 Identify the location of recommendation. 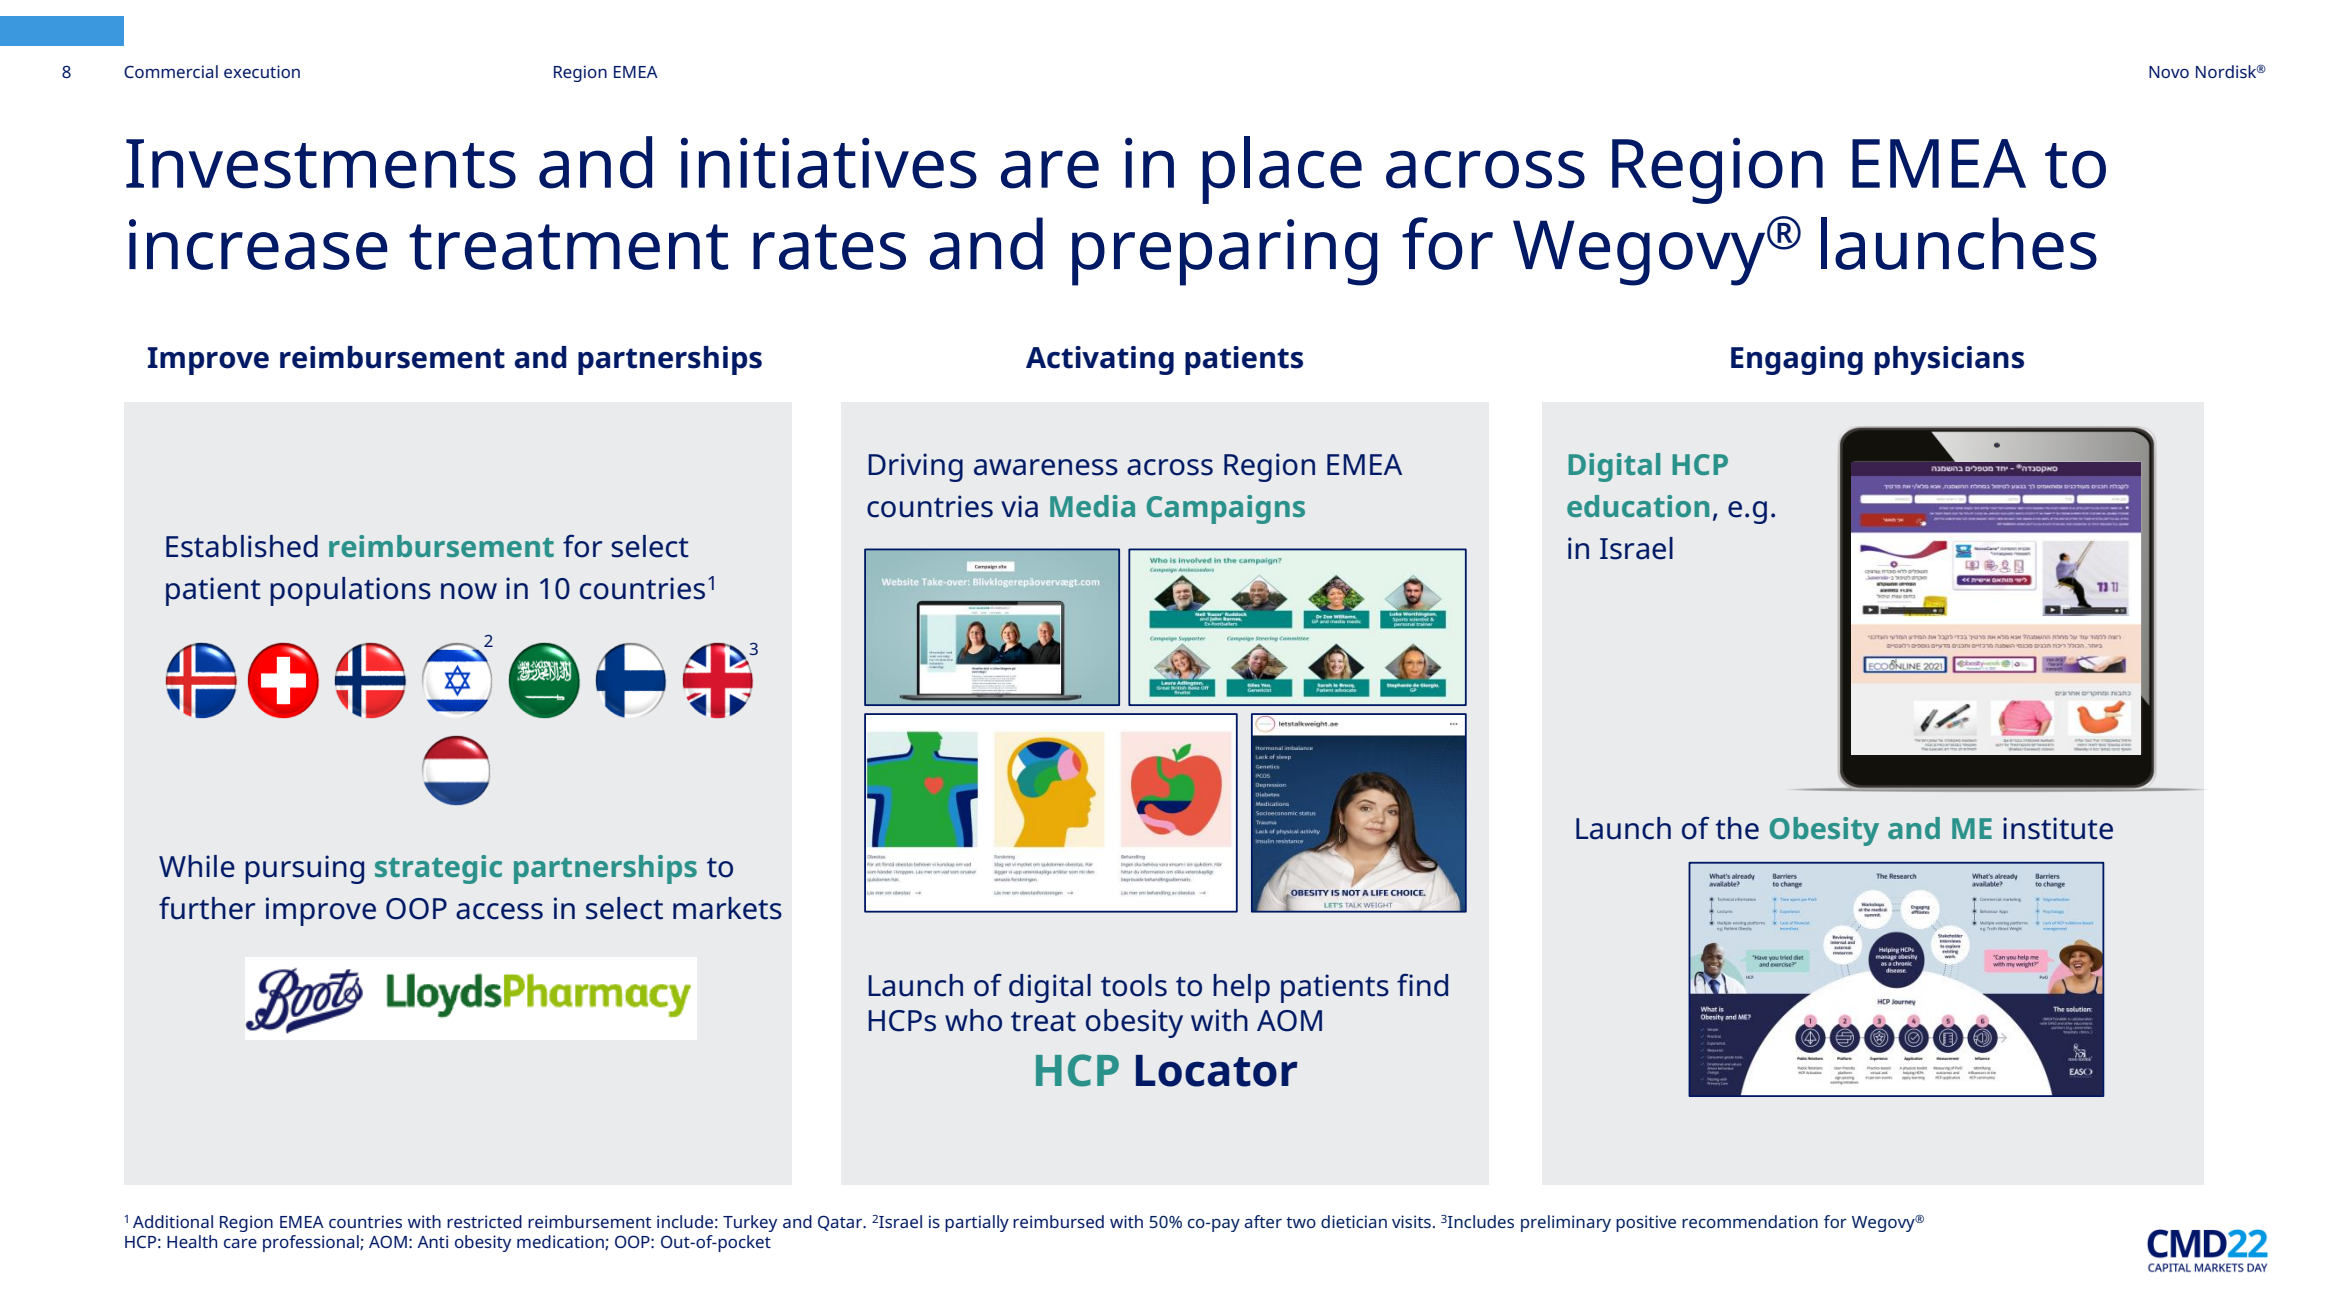
(1750, 1221).
